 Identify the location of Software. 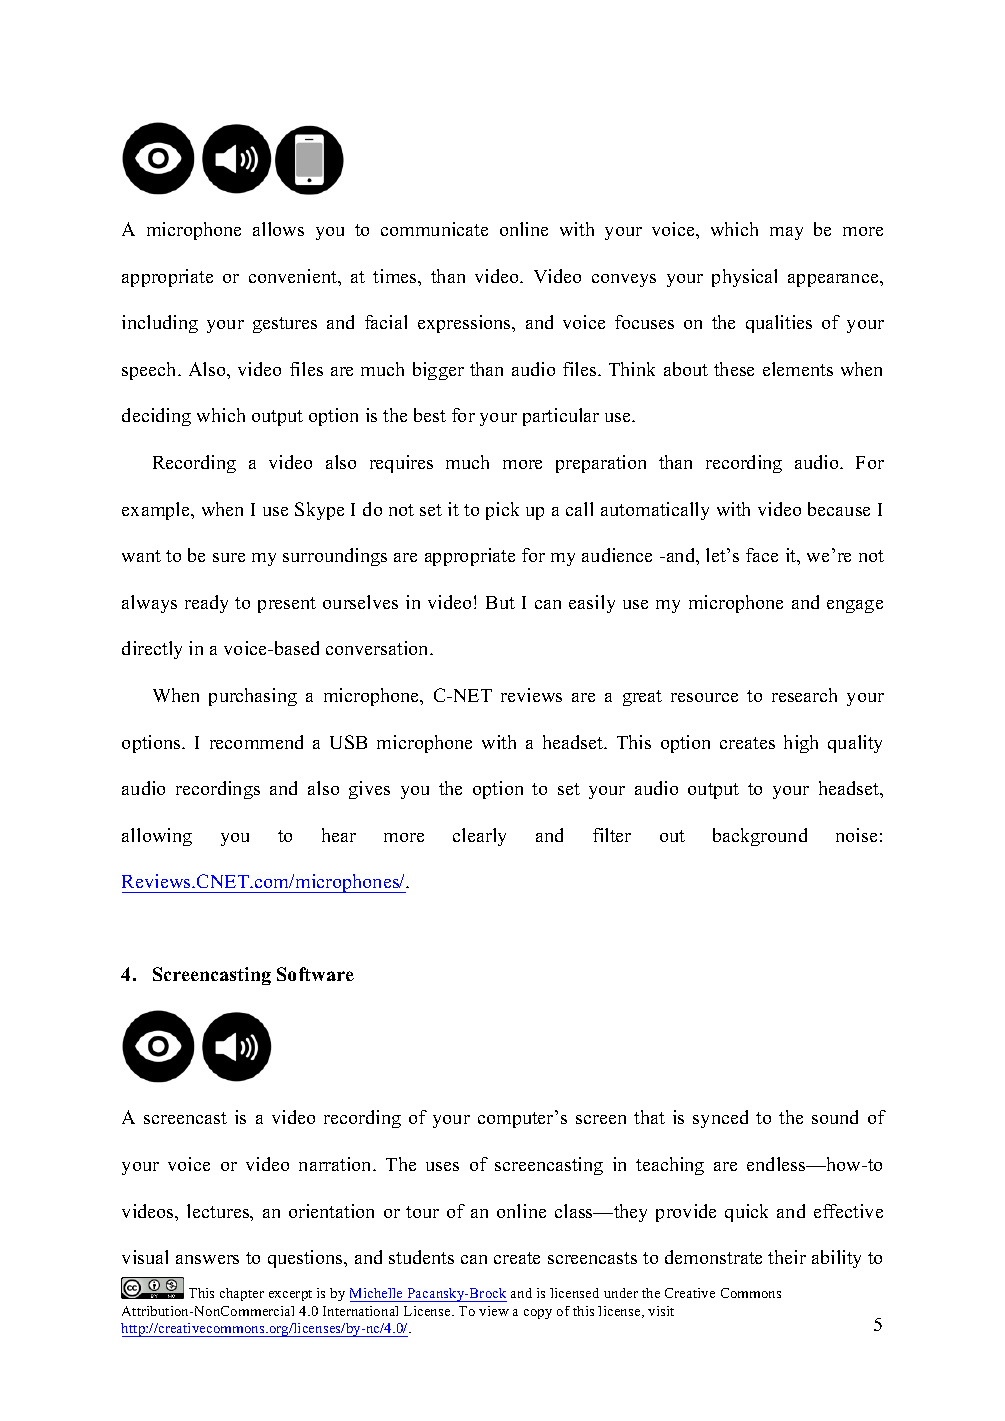
(315, 974).
